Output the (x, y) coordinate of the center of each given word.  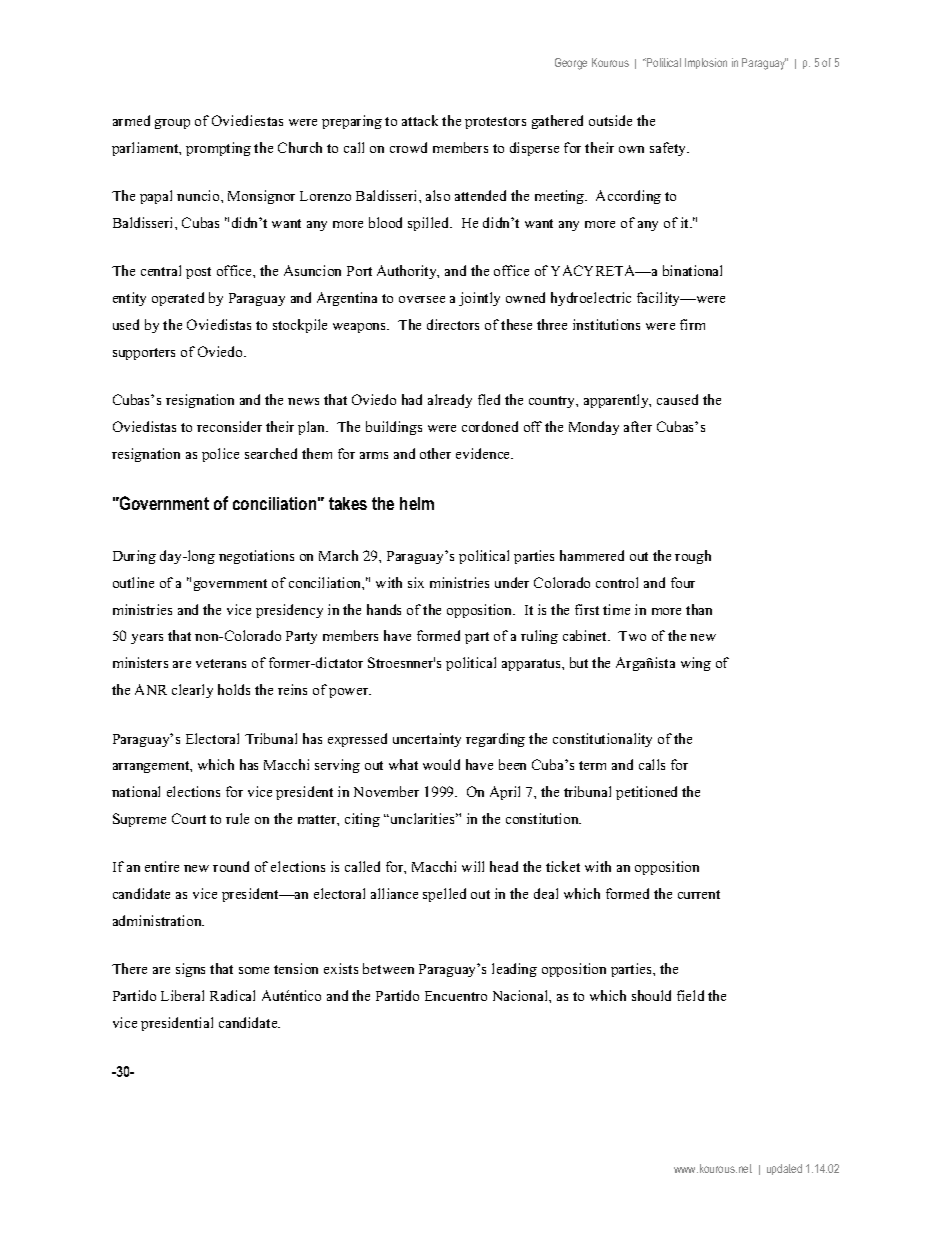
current (699, 894)
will (473, 866)
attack (420, 120)
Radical (232, 995)
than (699, 609)
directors (453, 324)
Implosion (706, 63)
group (172, 124)
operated (178, 299)
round (231, 866)
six (416, 582)
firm (692, 324)
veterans (221, 663)
